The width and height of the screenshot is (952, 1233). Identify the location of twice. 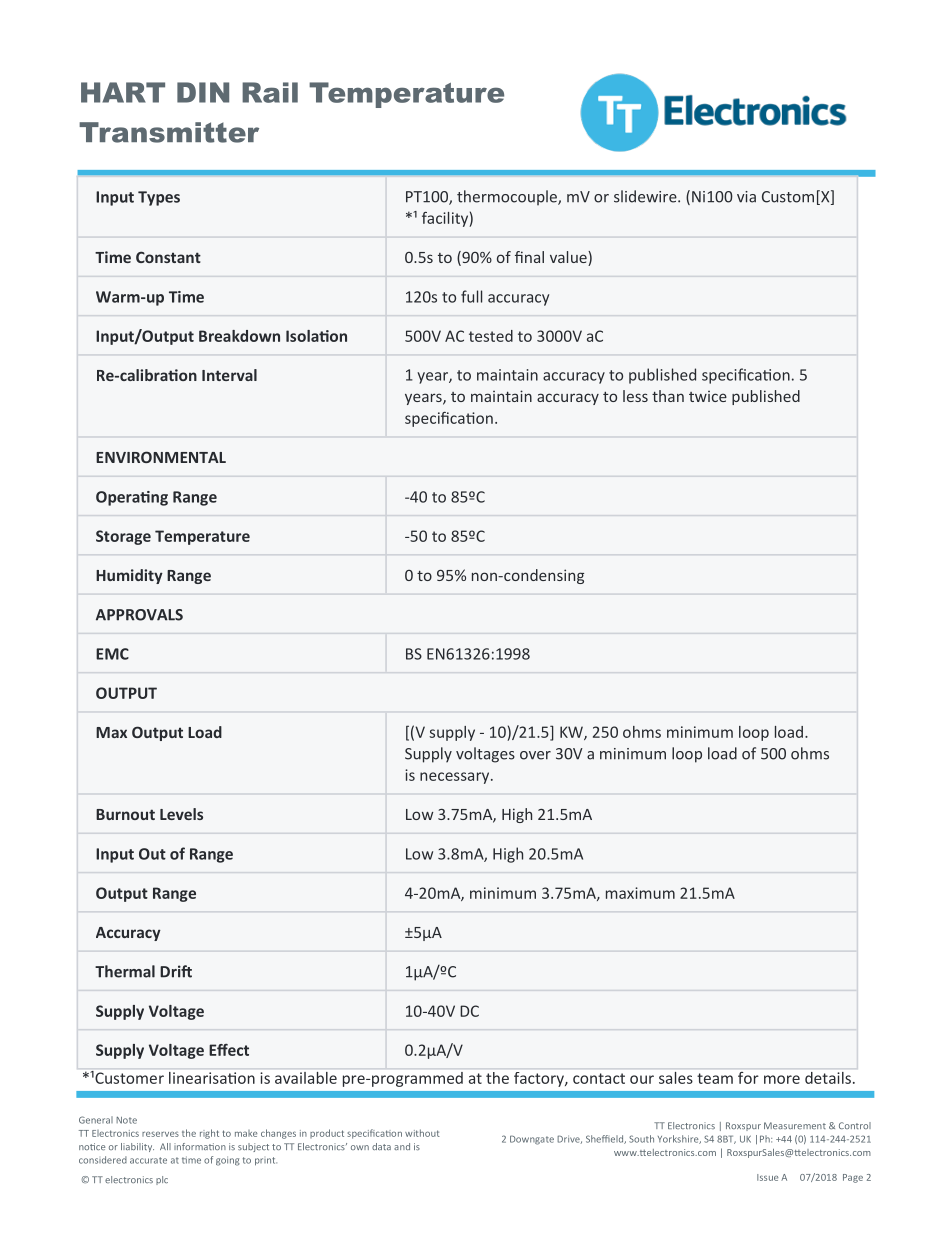
(708, 396).
